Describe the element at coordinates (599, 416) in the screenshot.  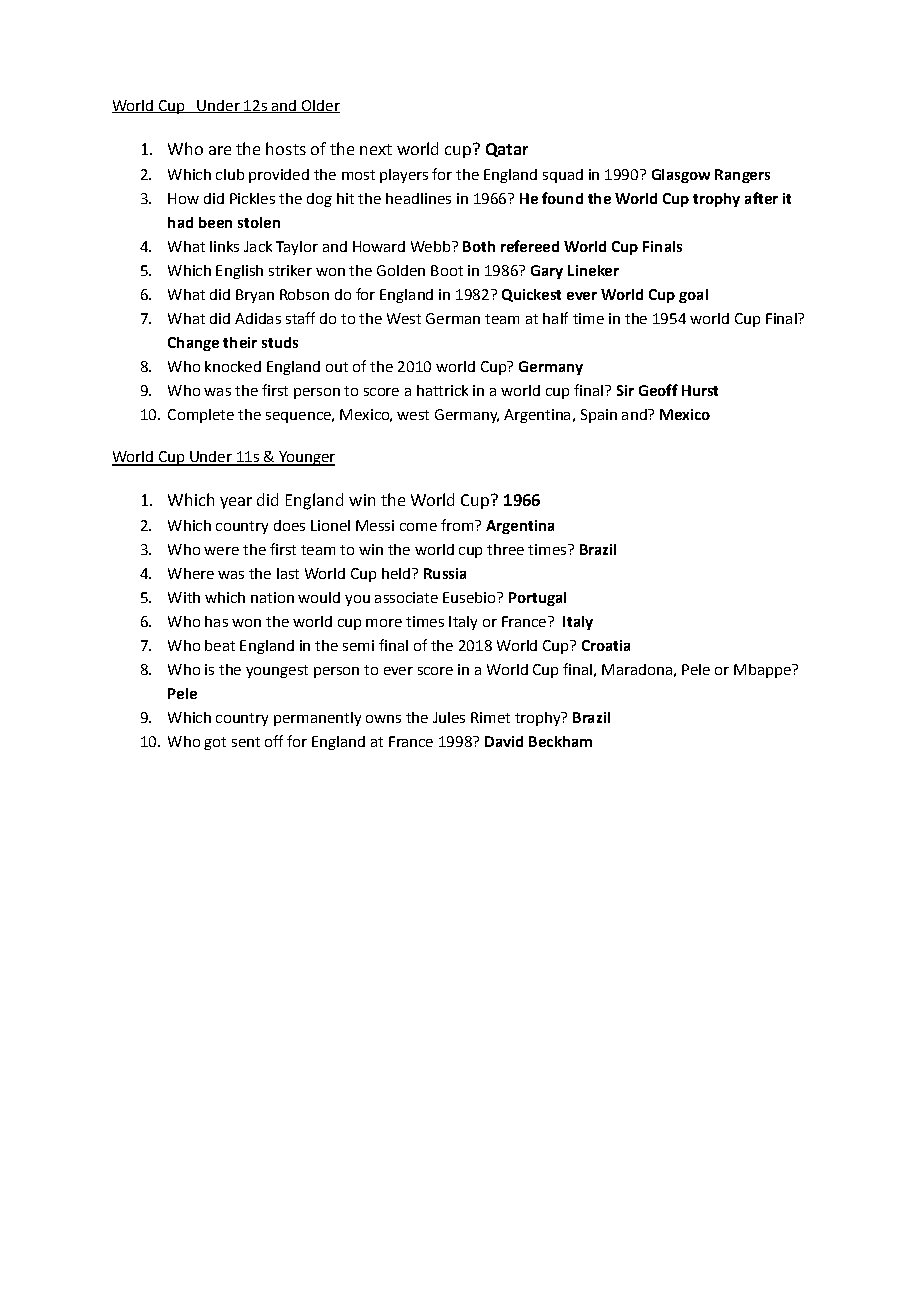
I see `Spain` at that location.
